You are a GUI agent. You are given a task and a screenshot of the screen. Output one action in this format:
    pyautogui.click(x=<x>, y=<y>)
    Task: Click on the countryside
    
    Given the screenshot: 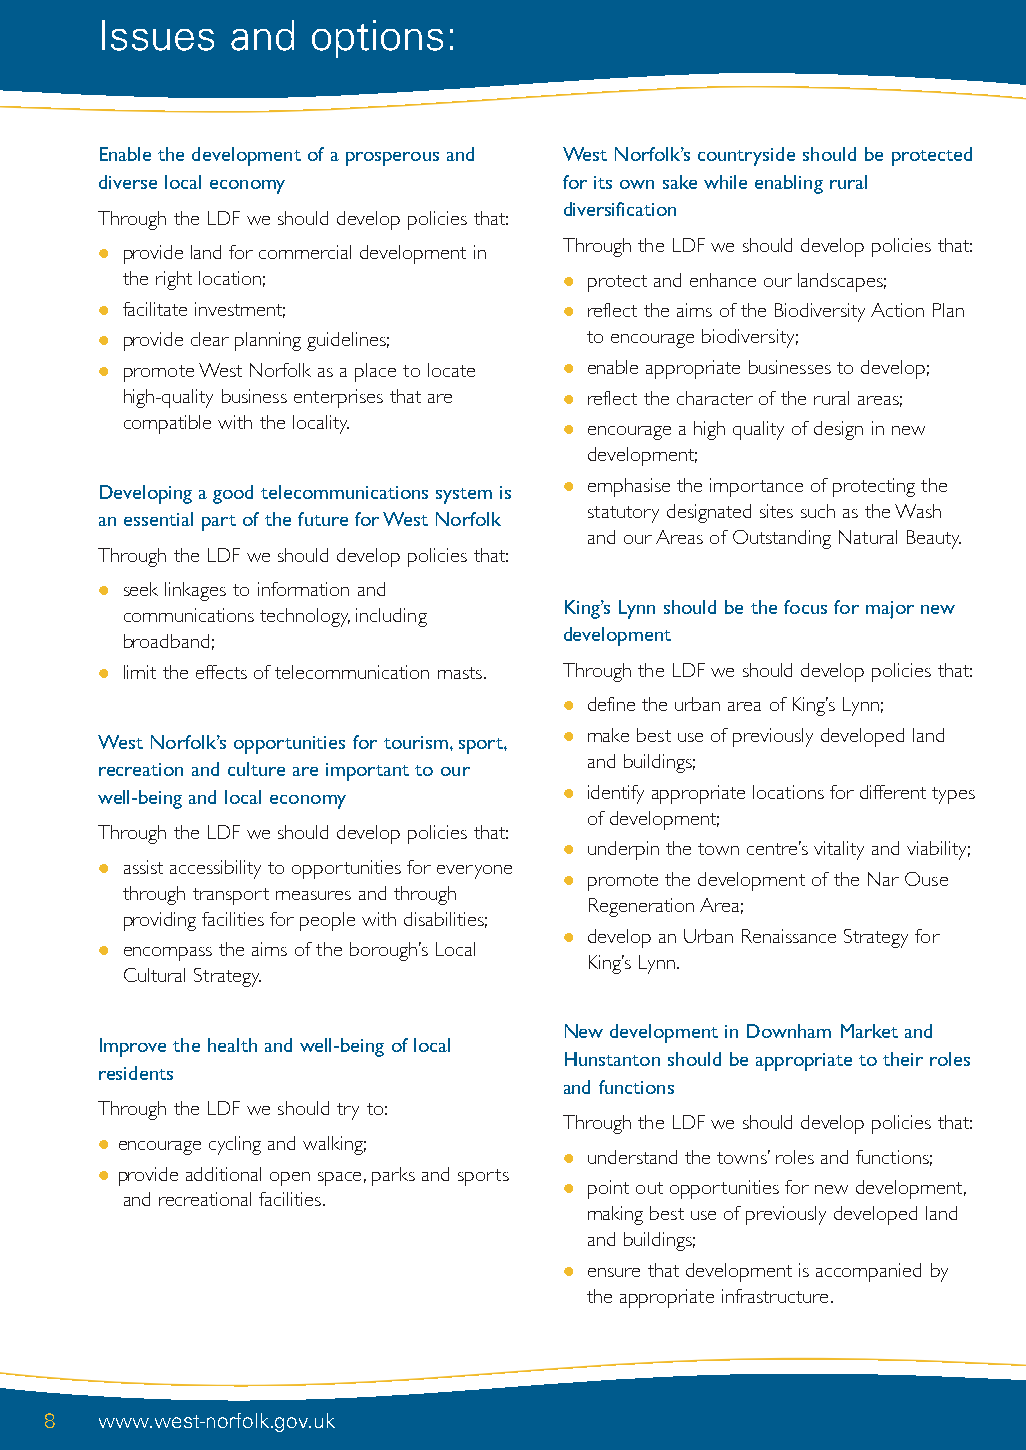 What is the action you would take?
    pyautogui.click(x=746, y=156)
